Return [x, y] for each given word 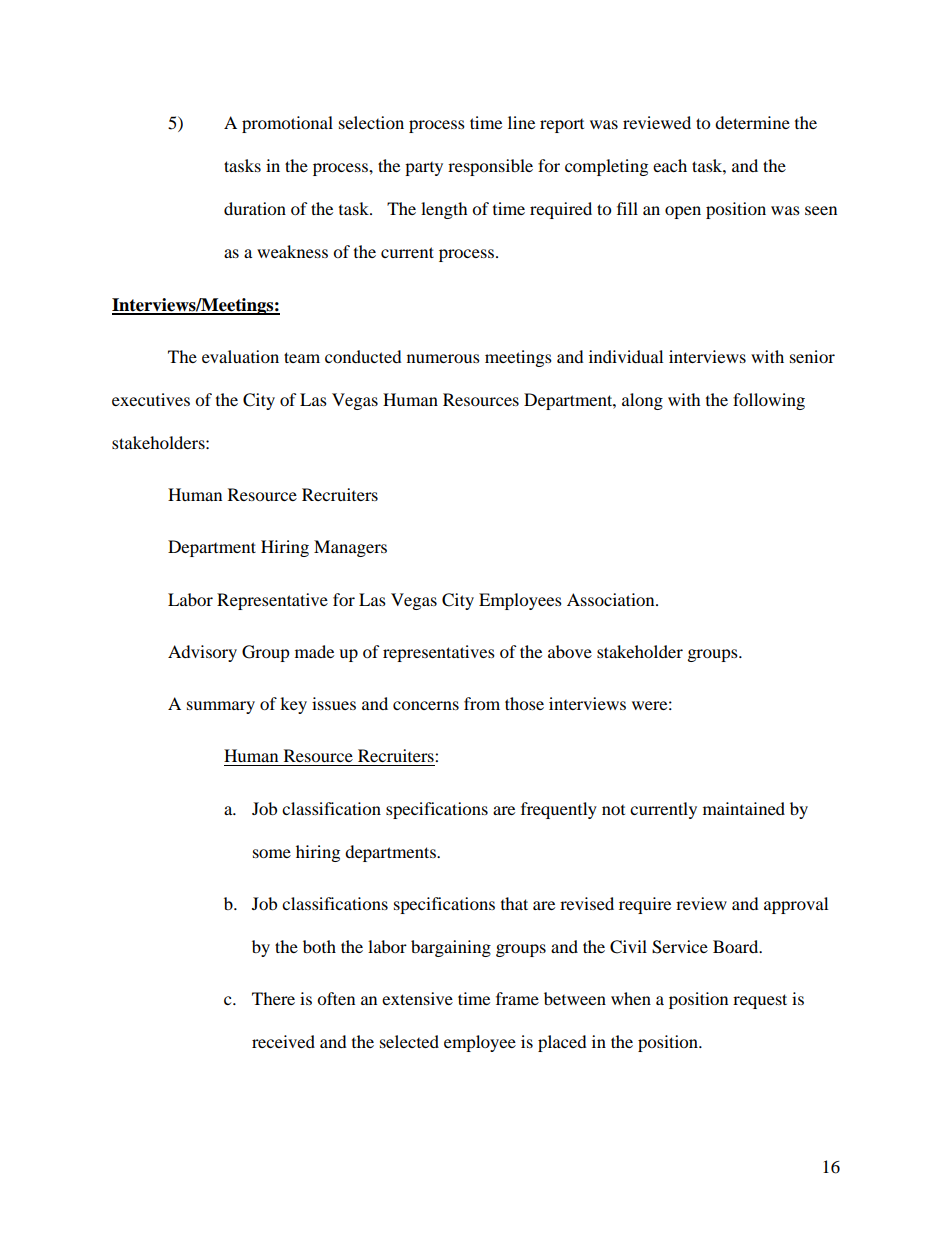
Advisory [202, 653]
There [273, 998]
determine [752, 122]
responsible [490, 167]
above [570, 651]
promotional [287, 124]
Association [612, 599]
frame [517, 998]
